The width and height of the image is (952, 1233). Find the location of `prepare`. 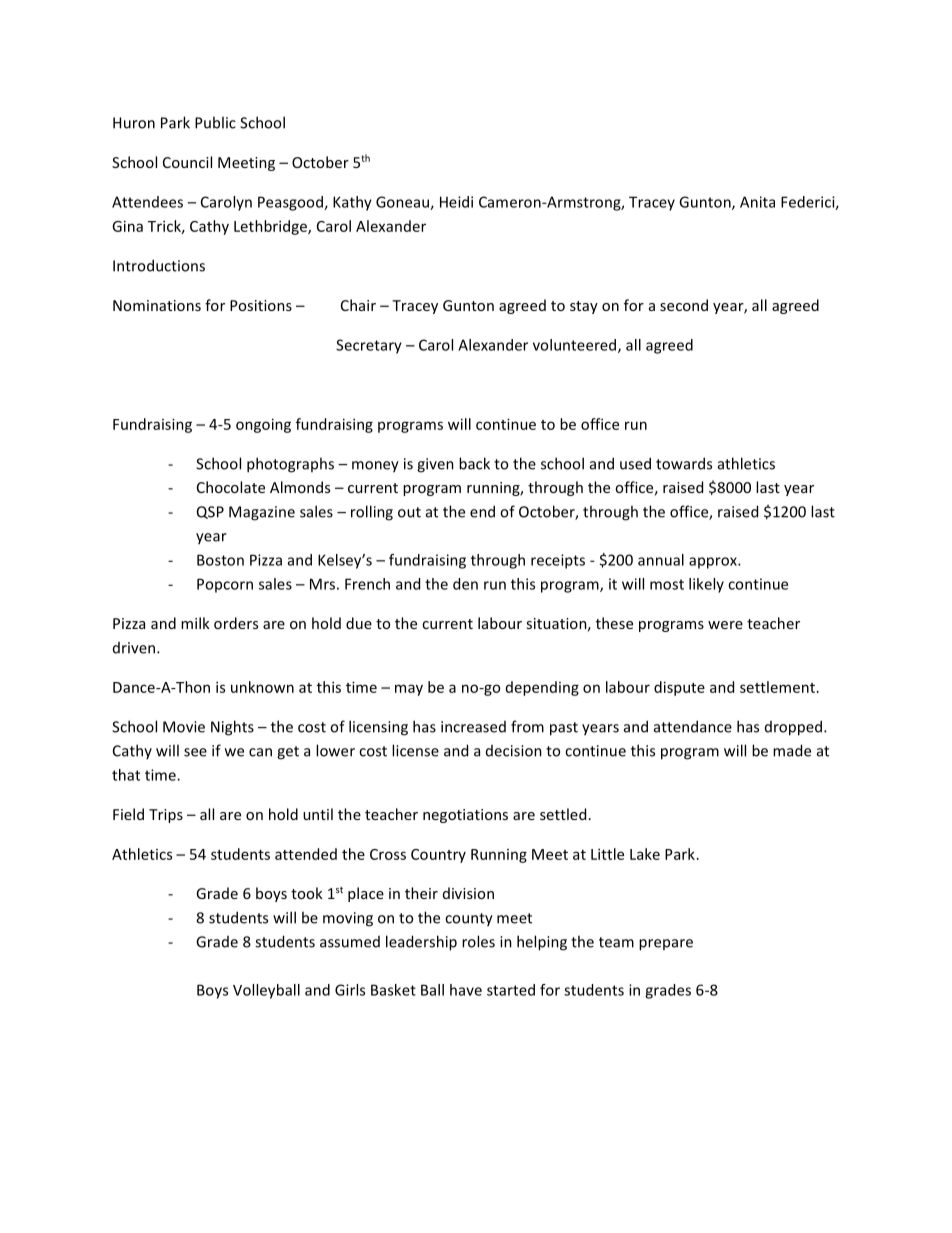

prepare is located at coordinates (666, 945).
